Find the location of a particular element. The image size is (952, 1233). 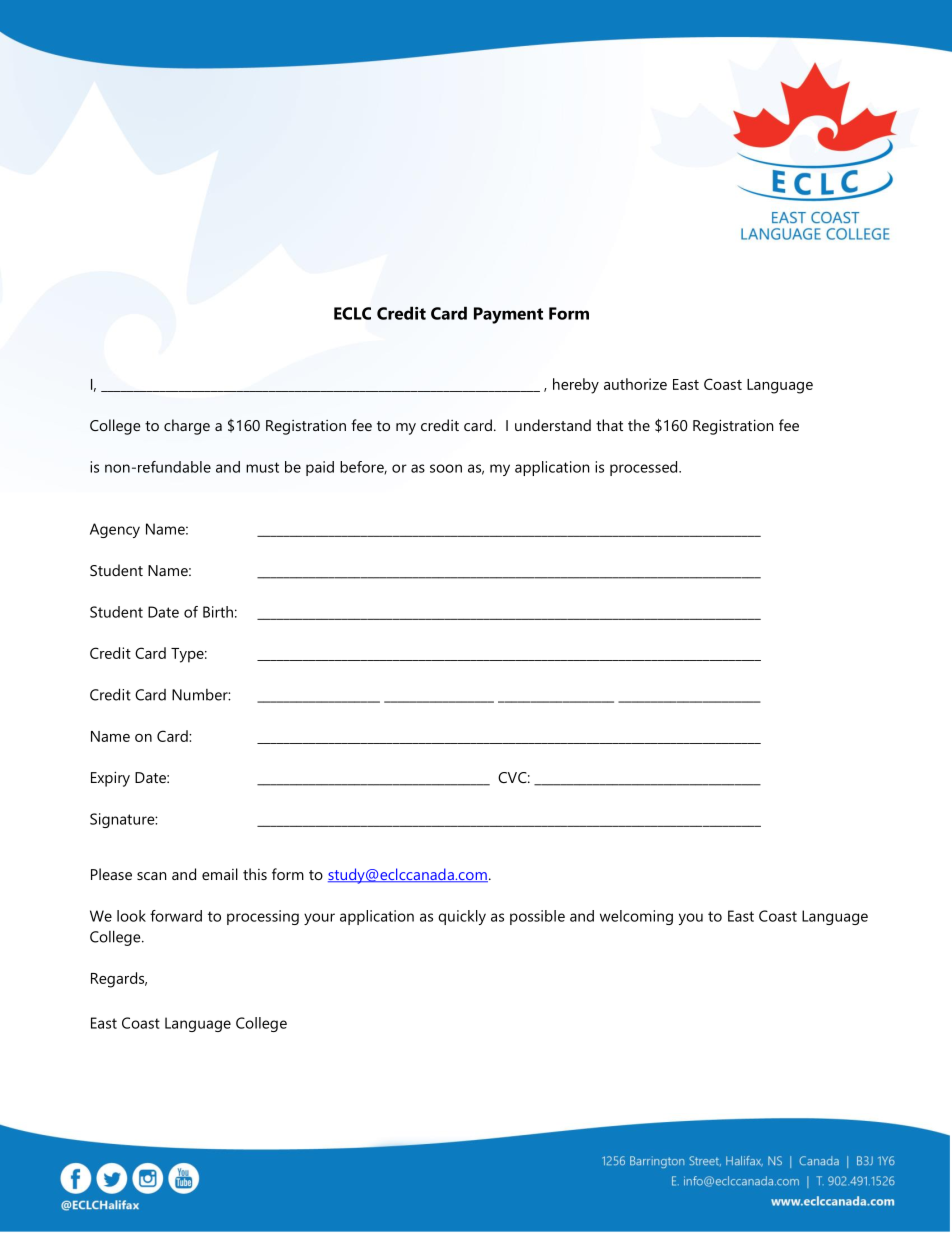

Regards is located at coordinates (119, 980).
